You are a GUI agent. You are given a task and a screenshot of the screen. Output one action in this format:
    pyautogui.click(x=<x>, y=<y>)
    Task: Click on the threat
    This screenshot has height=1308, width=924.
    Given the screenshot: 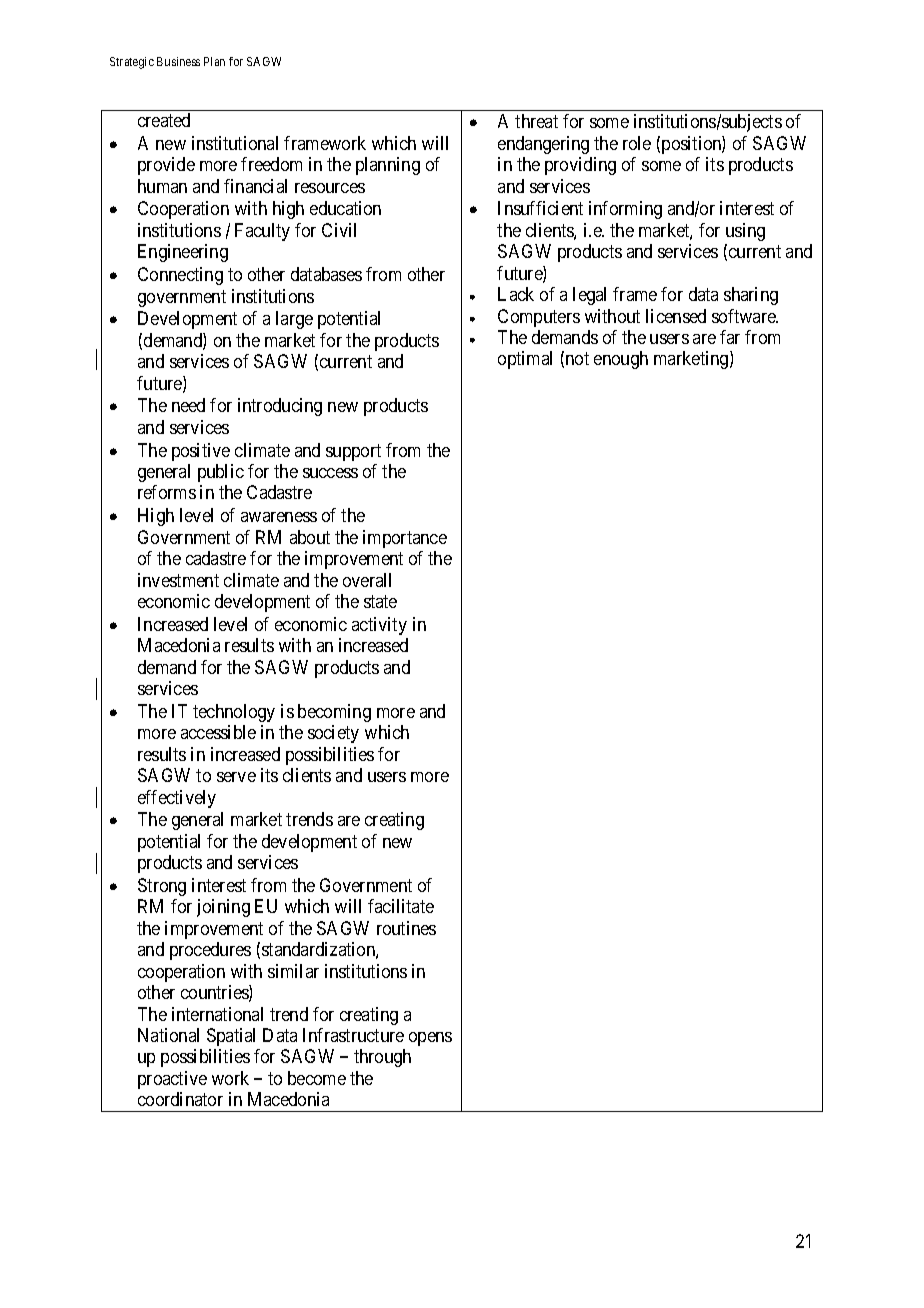 What is the action you would take?
    pyautogui.click(x=536, y=121)
